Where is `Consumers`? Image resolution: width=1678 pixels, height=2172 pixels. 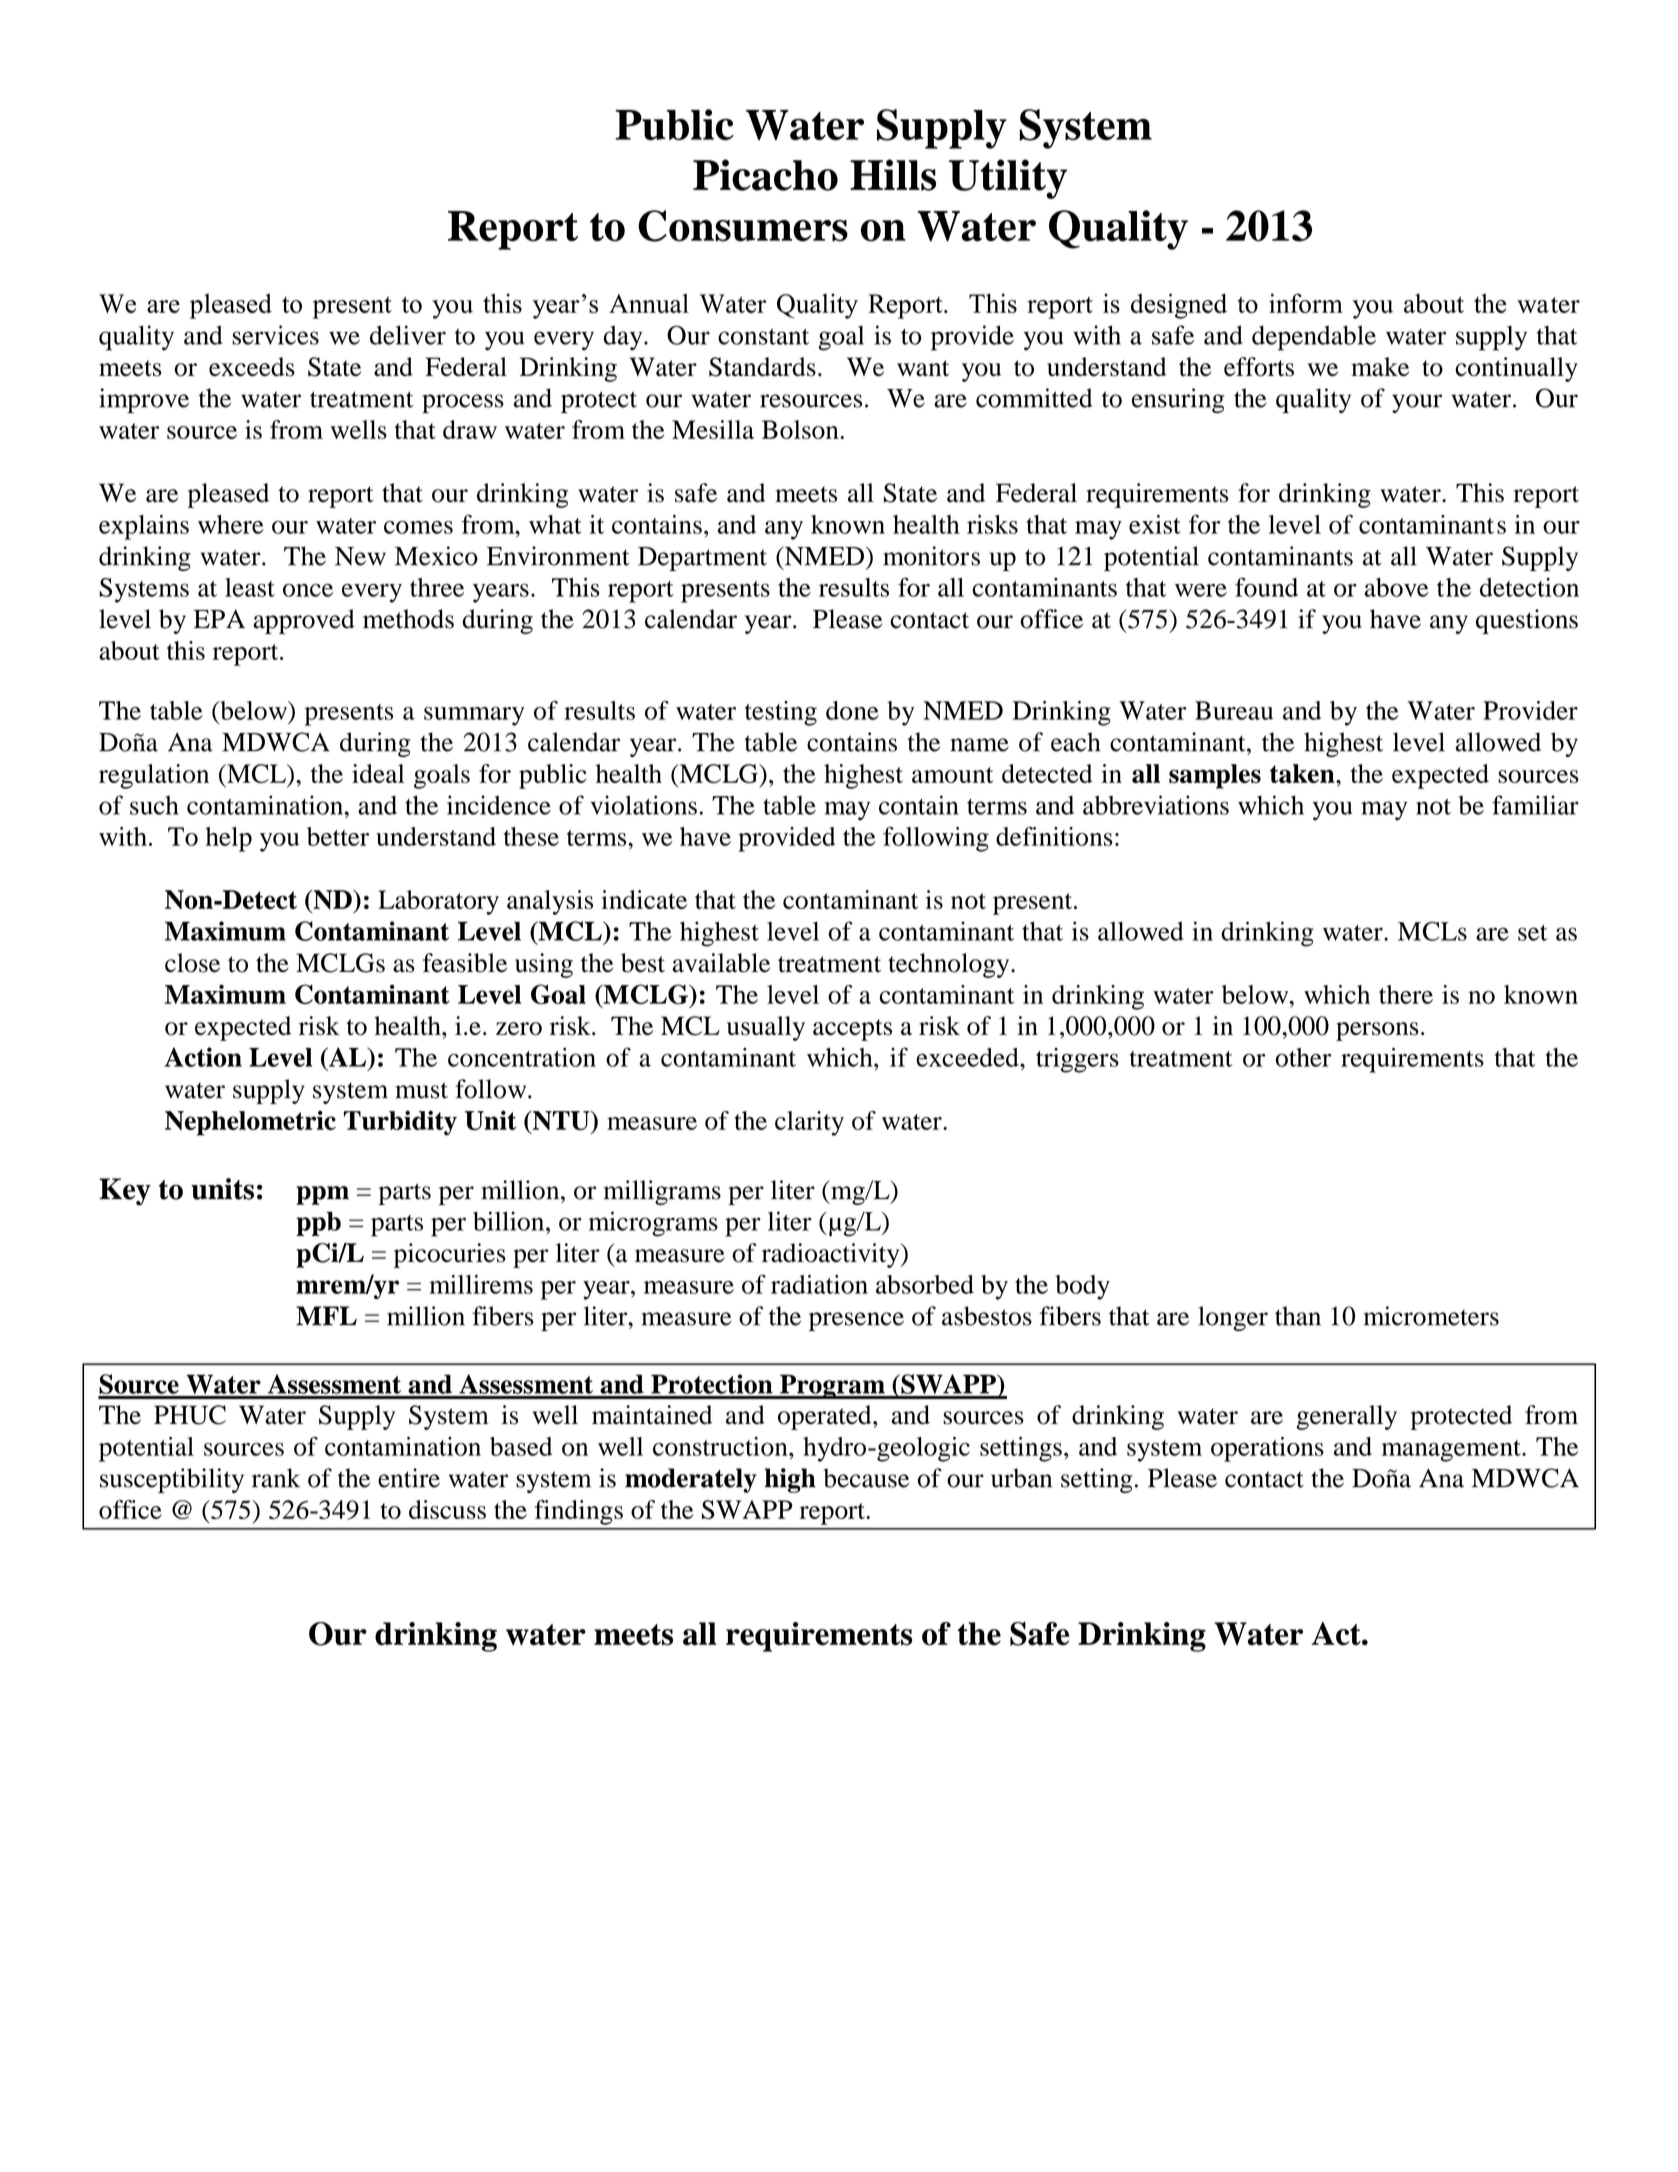 Consumers is located at coordinates (743, 226).
